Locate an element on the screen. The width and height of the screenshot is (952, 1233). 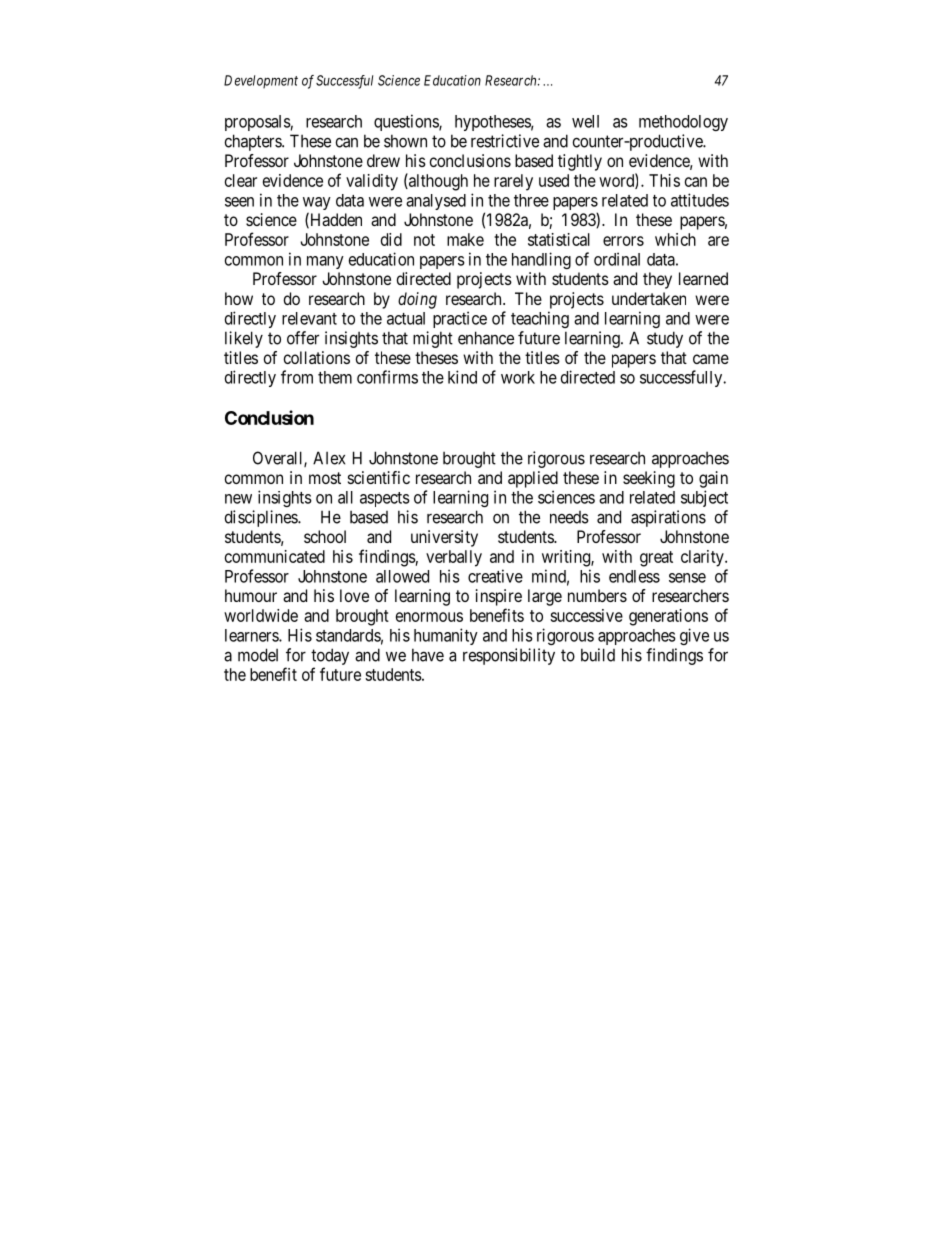
restrictive is located at coordinates (505, 141).
